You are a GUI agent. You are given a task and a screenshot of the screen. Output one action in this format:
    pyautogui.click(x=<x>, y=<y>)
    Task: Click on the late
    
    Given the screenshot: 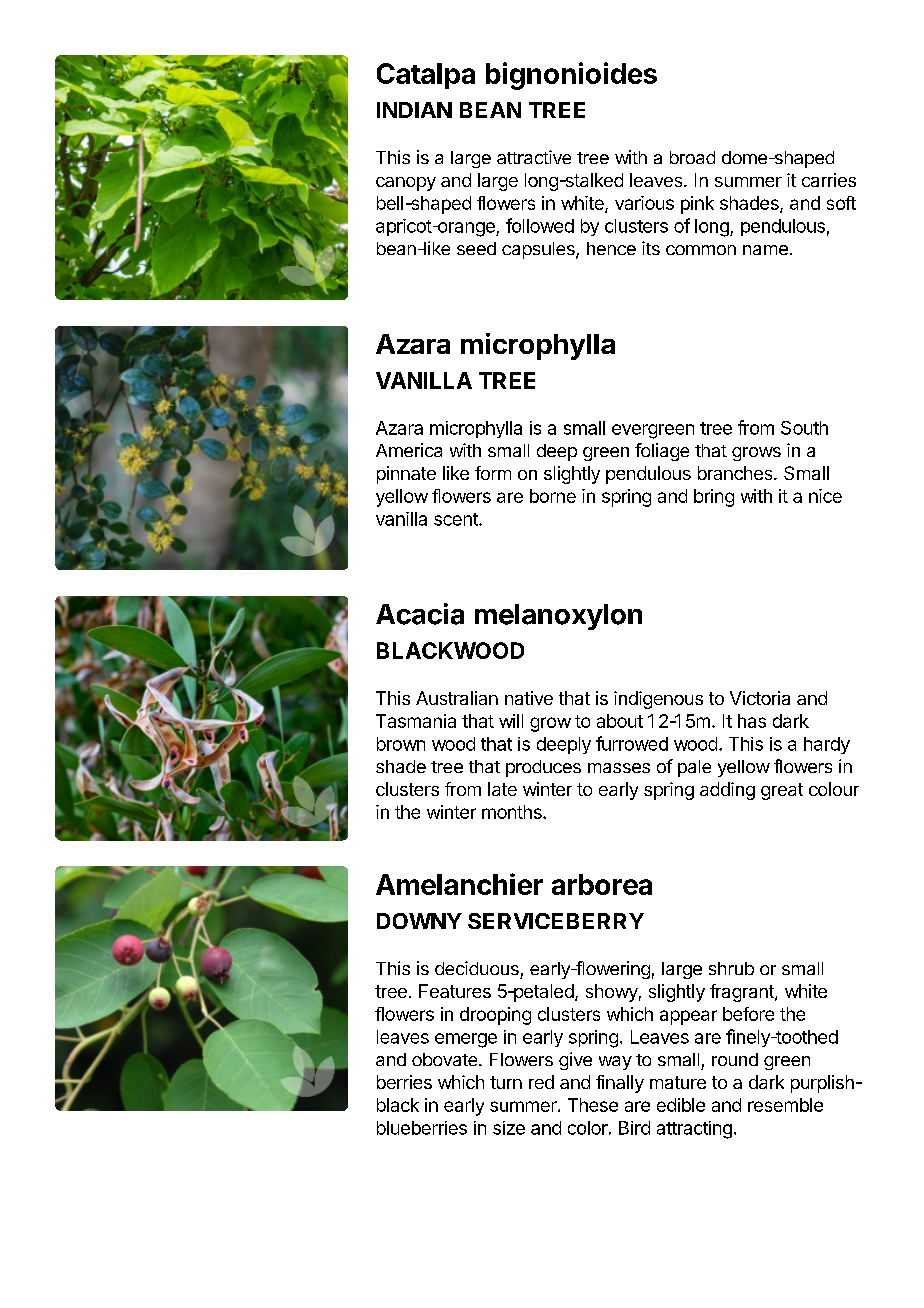 What is the action you would take?
    pyautogui.click(x=502, y=789)
